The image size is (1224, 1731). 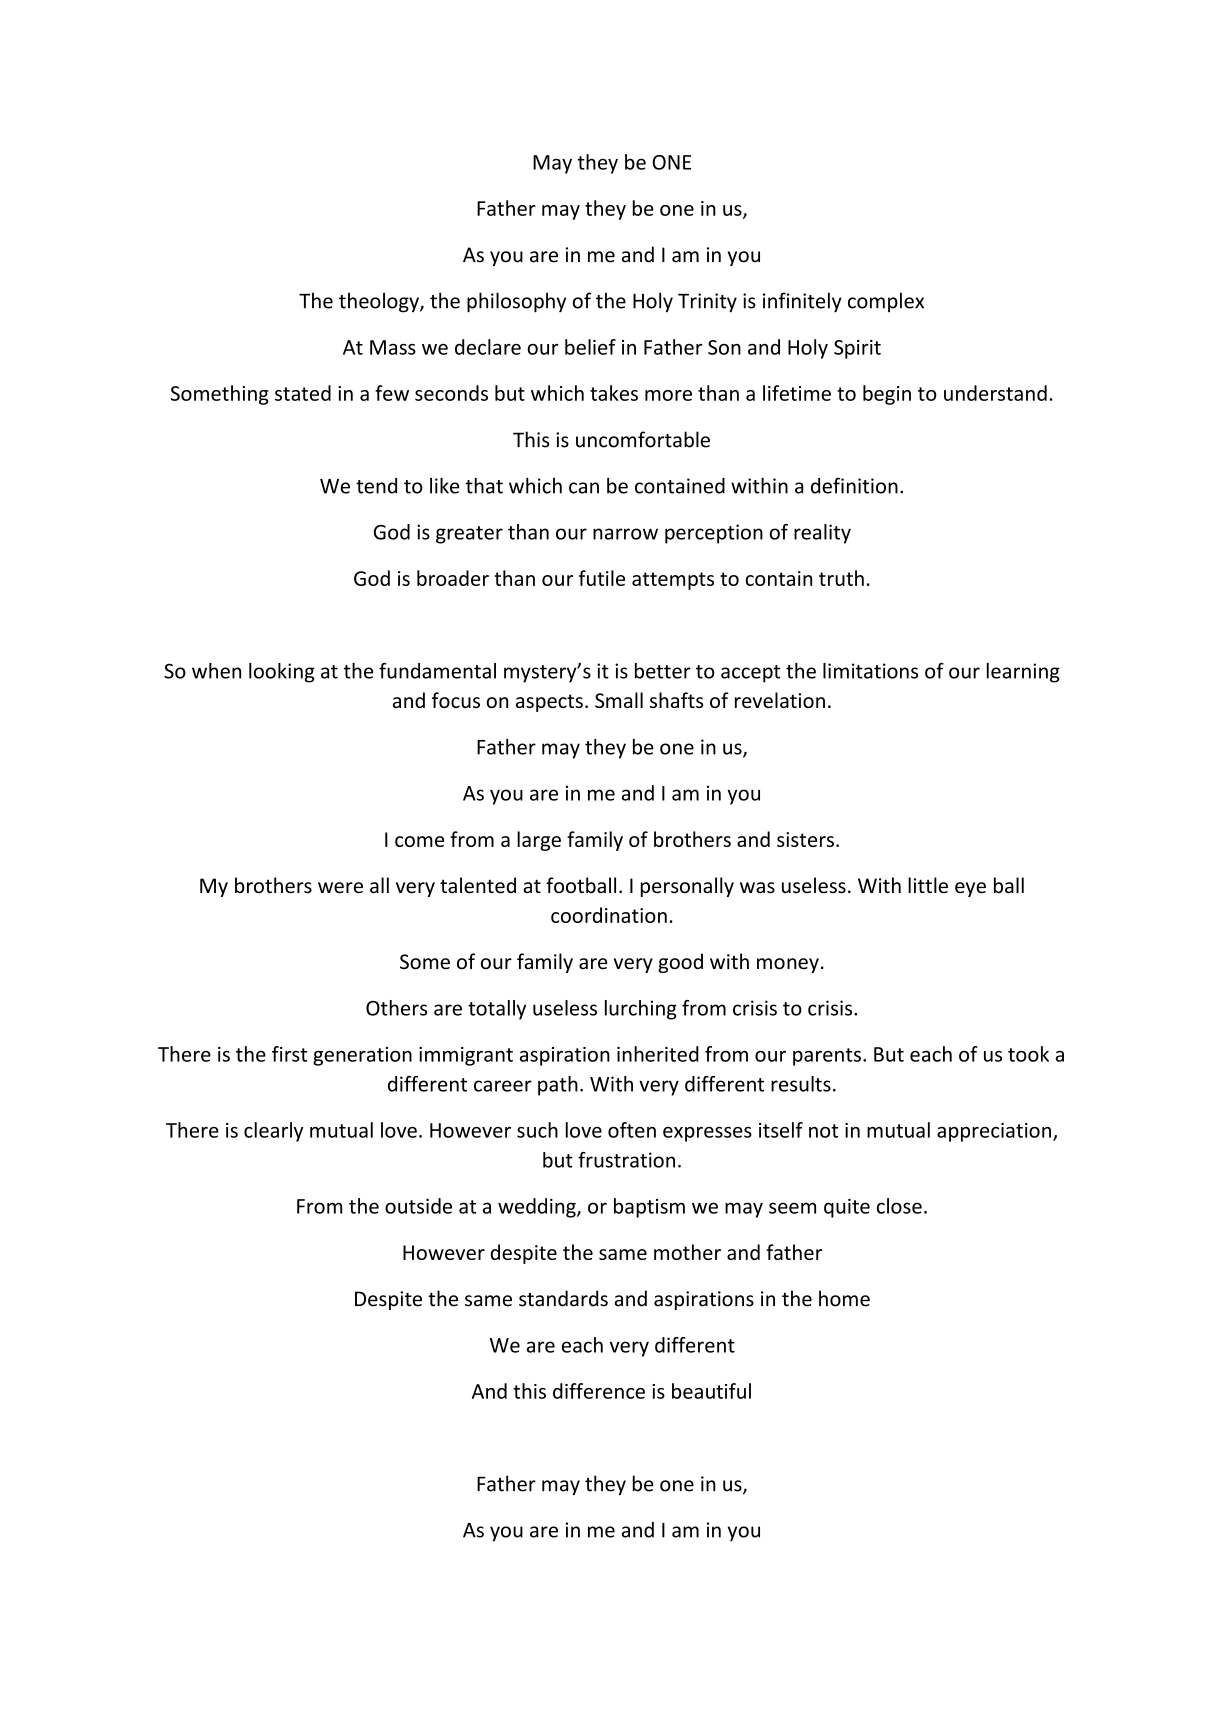 I want to click on clearly, so click(x=273, y=1132).
